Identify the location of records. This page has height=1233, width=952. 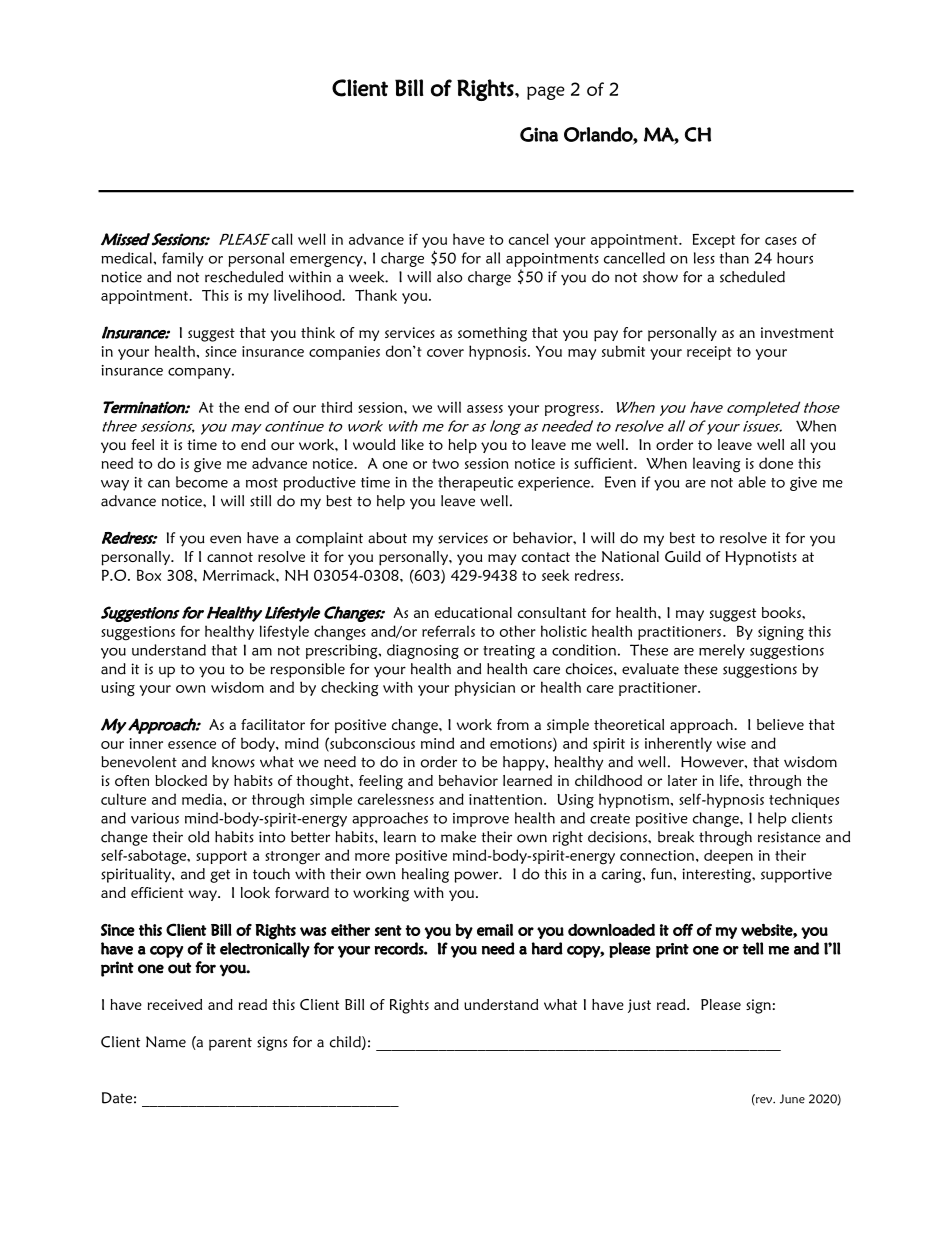
(399, 948).
